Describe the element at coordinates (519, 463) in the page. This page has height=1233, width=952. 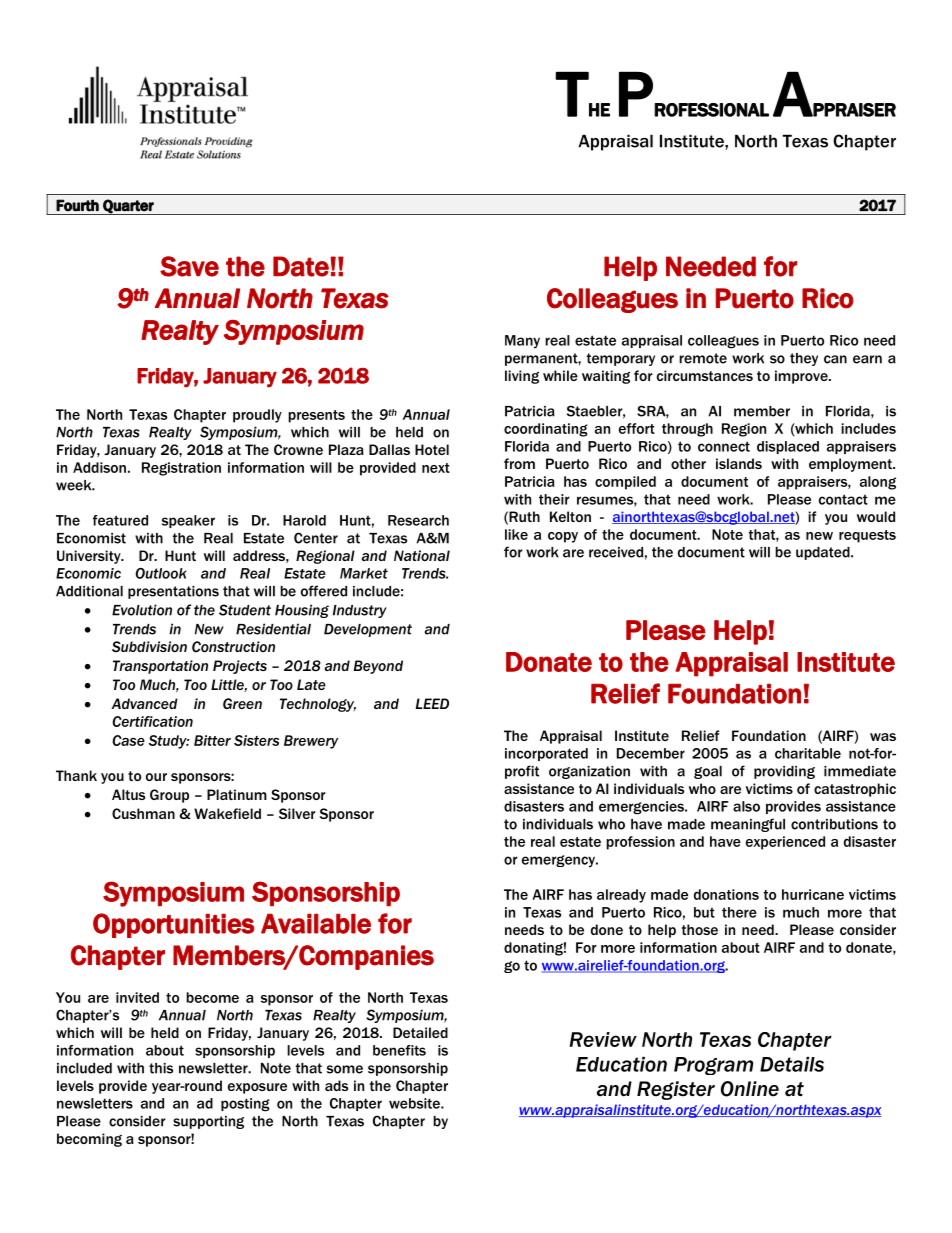
I see `from` at that location.
